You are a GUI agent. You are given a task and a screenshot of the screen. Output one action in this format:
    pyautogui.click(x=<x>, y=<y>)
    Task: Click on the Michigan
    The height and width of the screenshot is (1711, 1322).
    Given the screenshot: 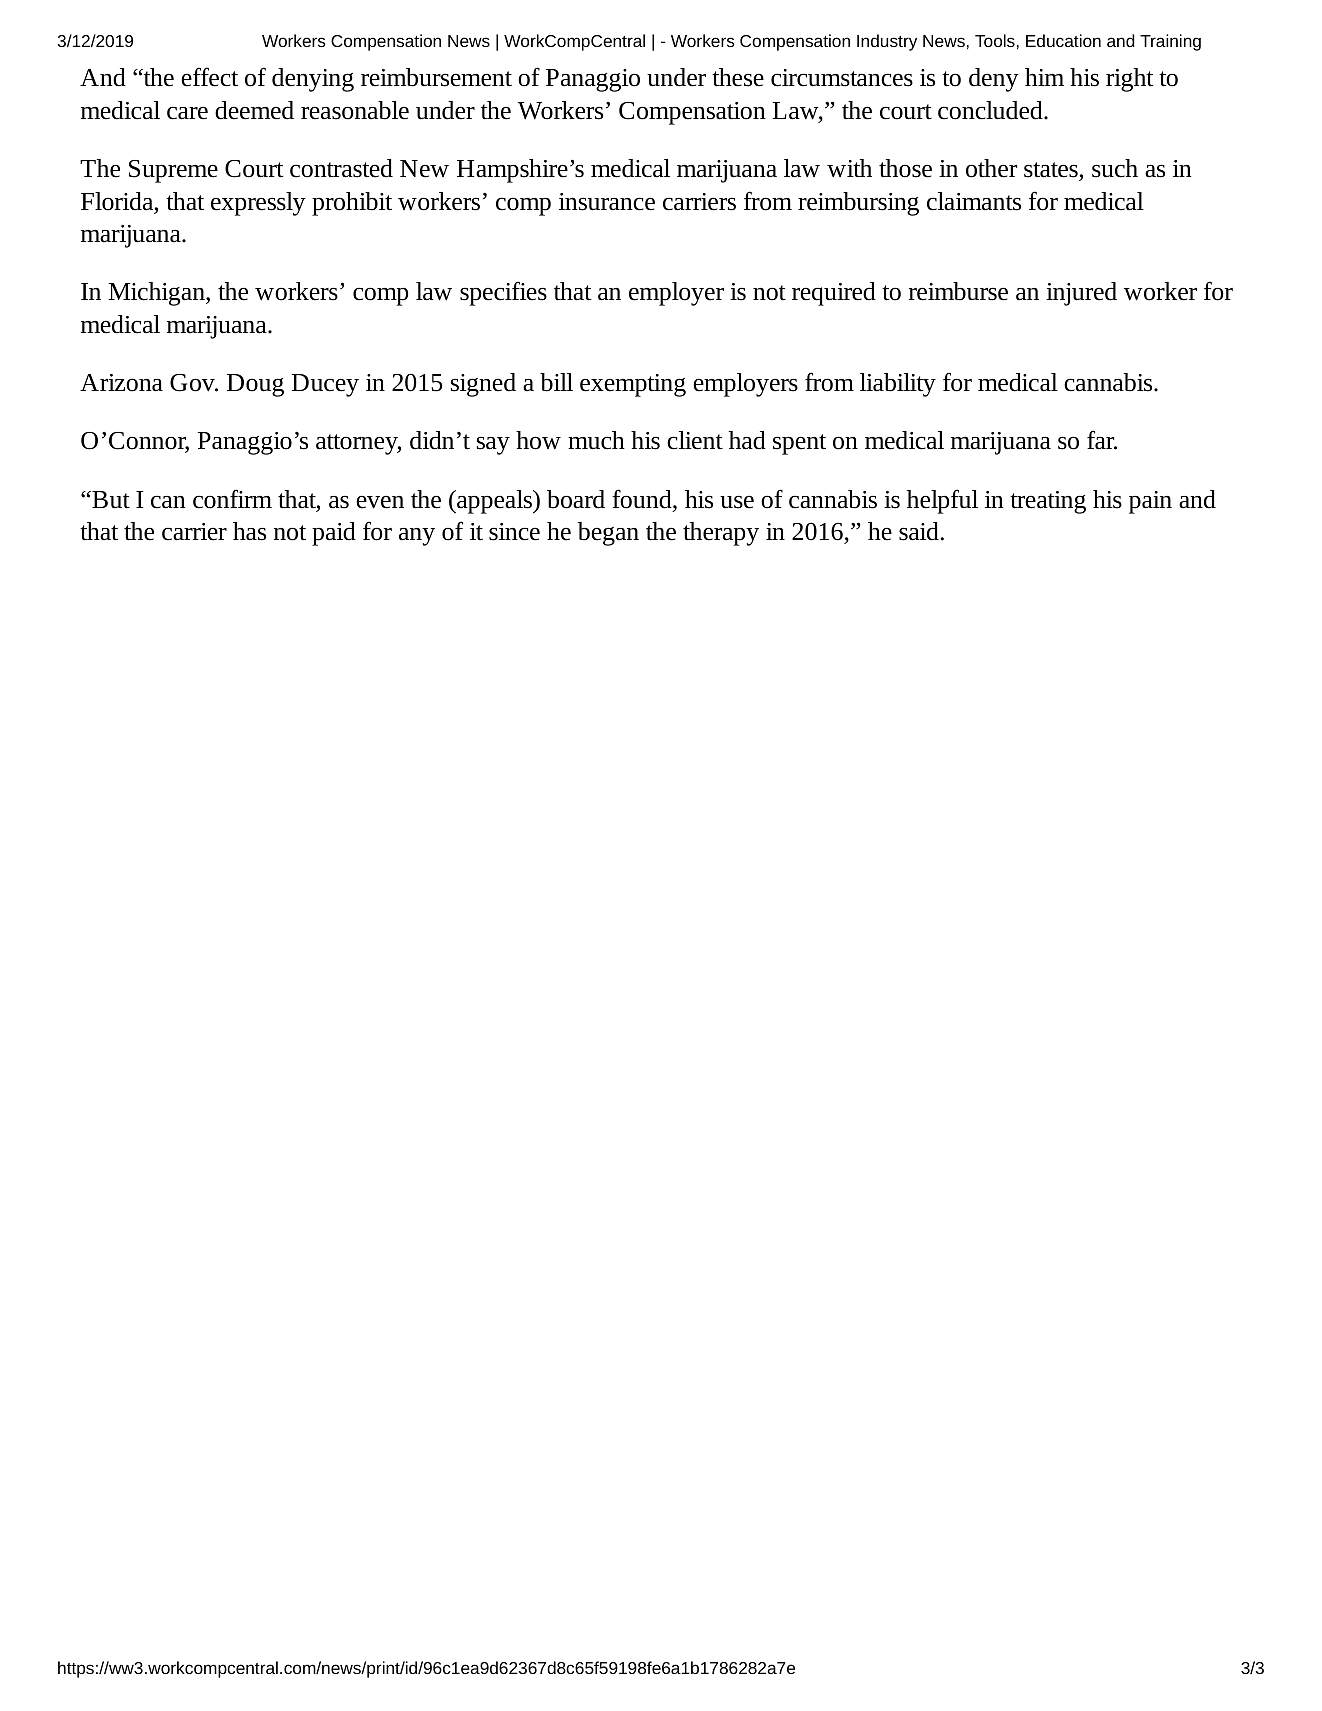 What is the action you would take?
    pyautogui.click(x=158, y=294)
